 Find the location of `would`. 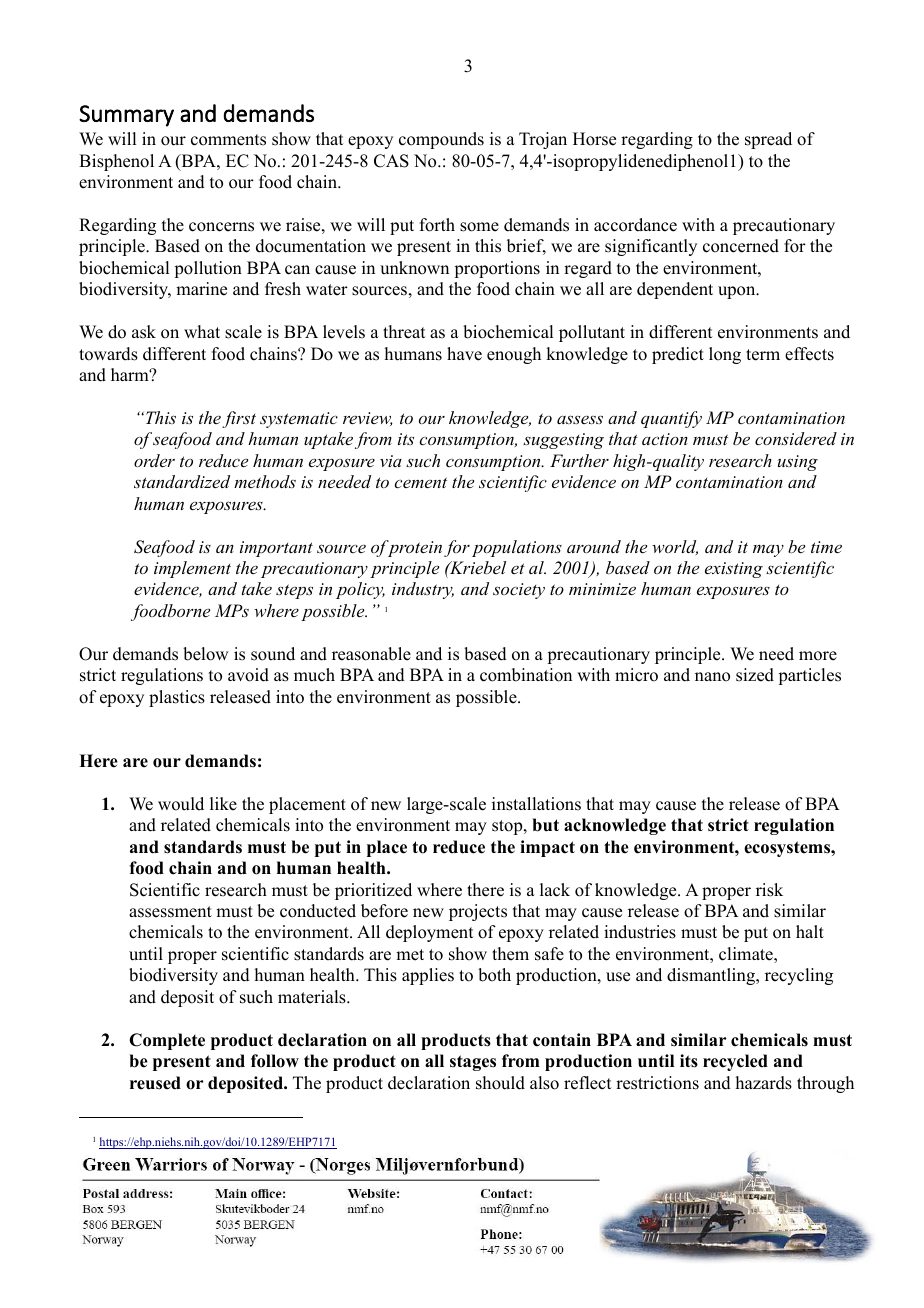

would is located at coordinates (181, 804).
